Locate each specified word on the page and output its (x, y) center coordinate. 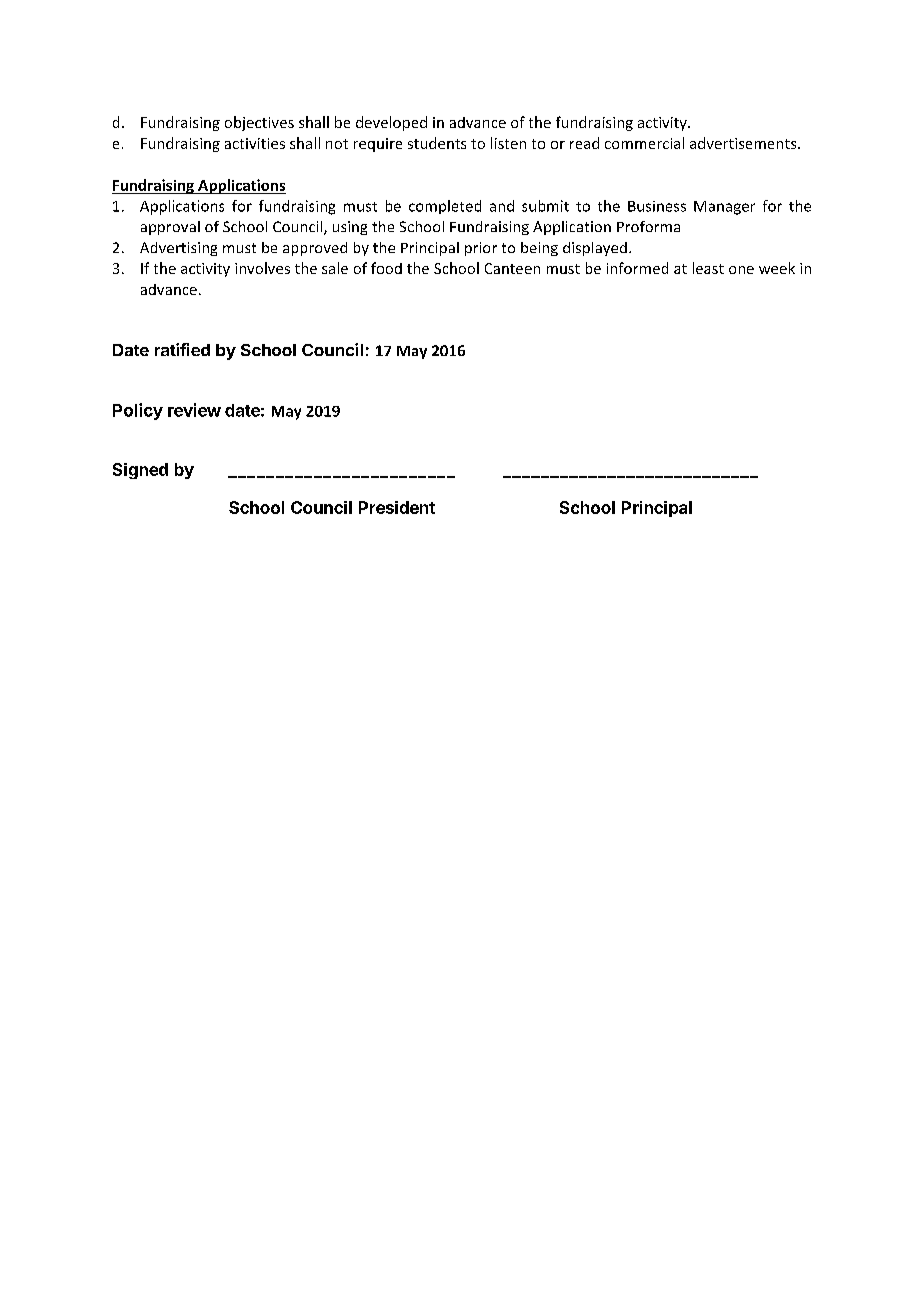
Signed (140, 471)
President (397, 507)
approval (170, 228)
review (194, 410)
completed (445, 207)
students (437, 143)
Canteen (512, 268)
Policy (138, 411)
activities (255, 143)
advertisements (744, 143)
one (741, 270)
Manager (724, 208)
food (386, 268)
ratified (182, 349)
